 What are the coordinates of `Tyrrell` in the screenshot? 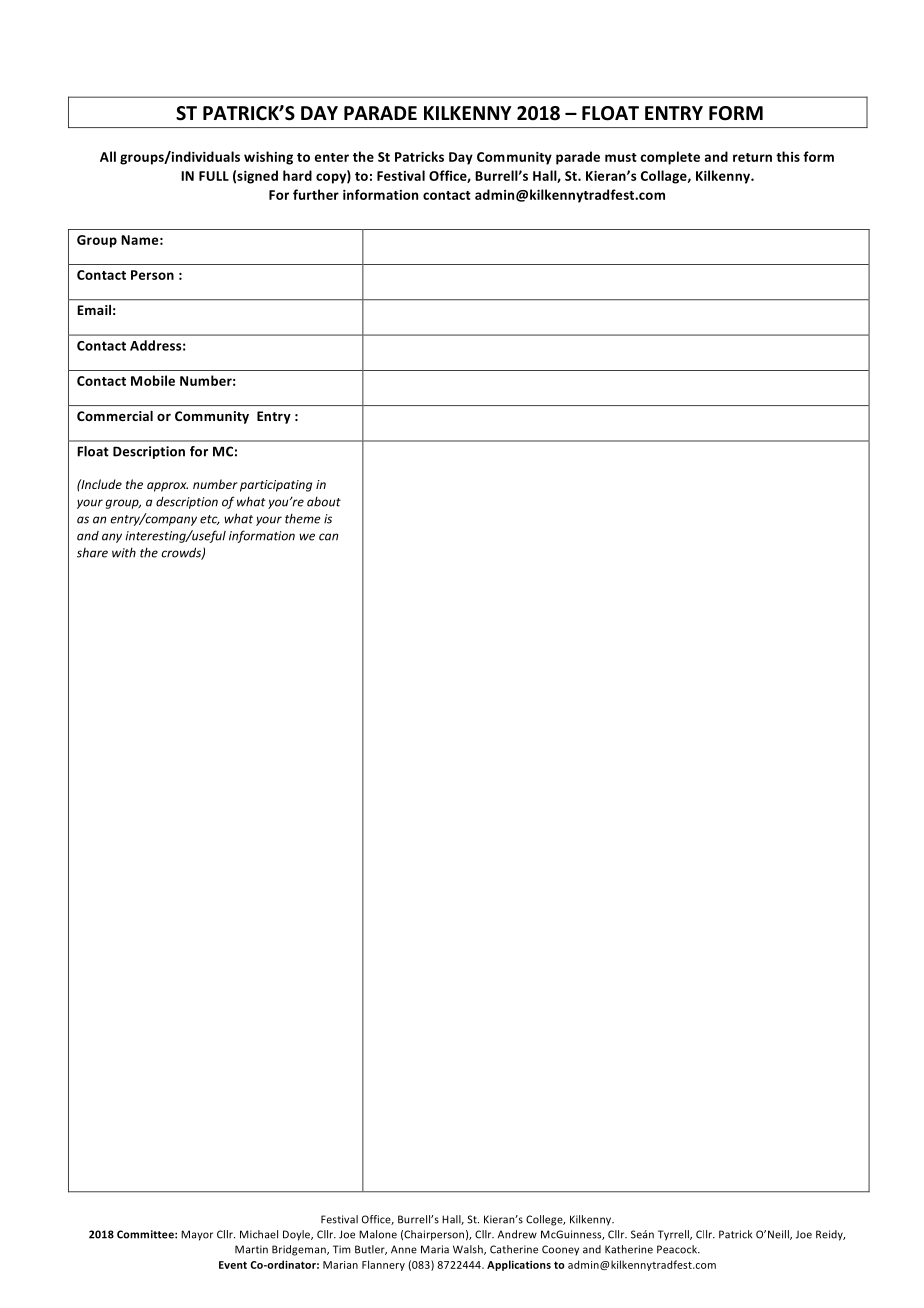 It's located at (674, 1235).
